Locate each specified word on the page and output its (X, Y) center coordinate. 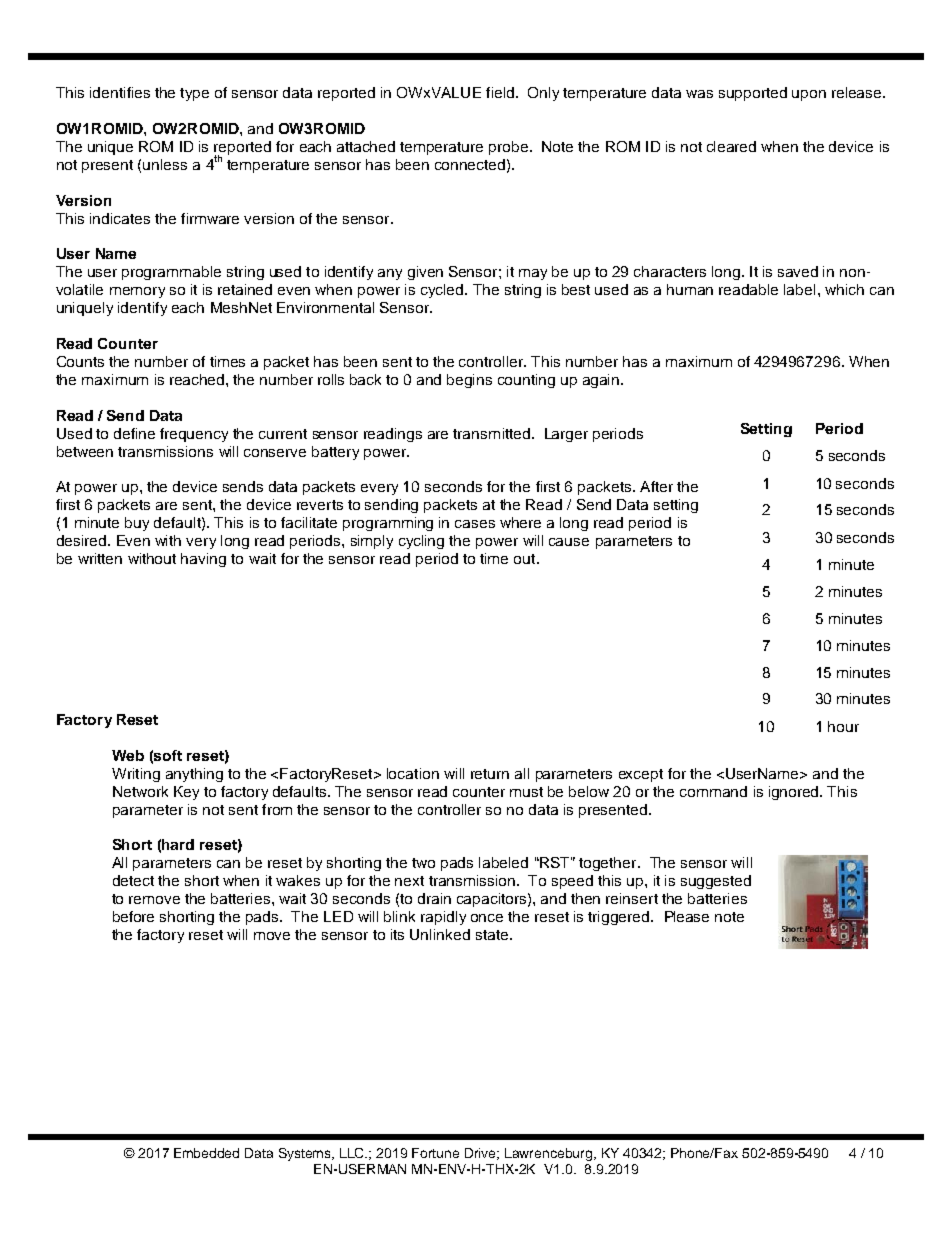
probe (508, 148)
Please (687, 916)
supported (753, 94)
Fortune (435, 1153)
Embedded (206, 1153)
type (194, 94)
